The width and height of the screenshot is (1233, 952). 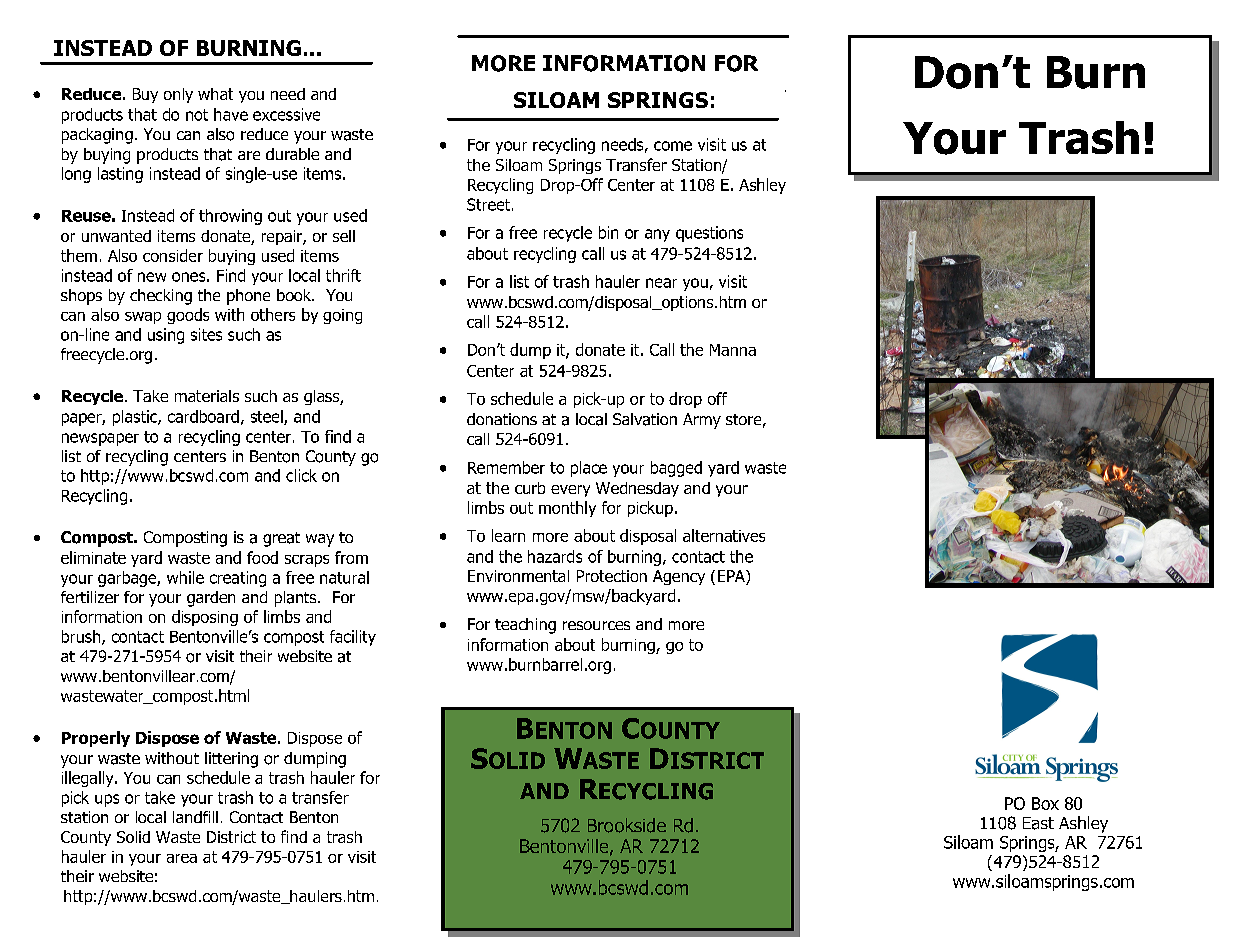 I want to click on sites, so click(x=206, y=334).
